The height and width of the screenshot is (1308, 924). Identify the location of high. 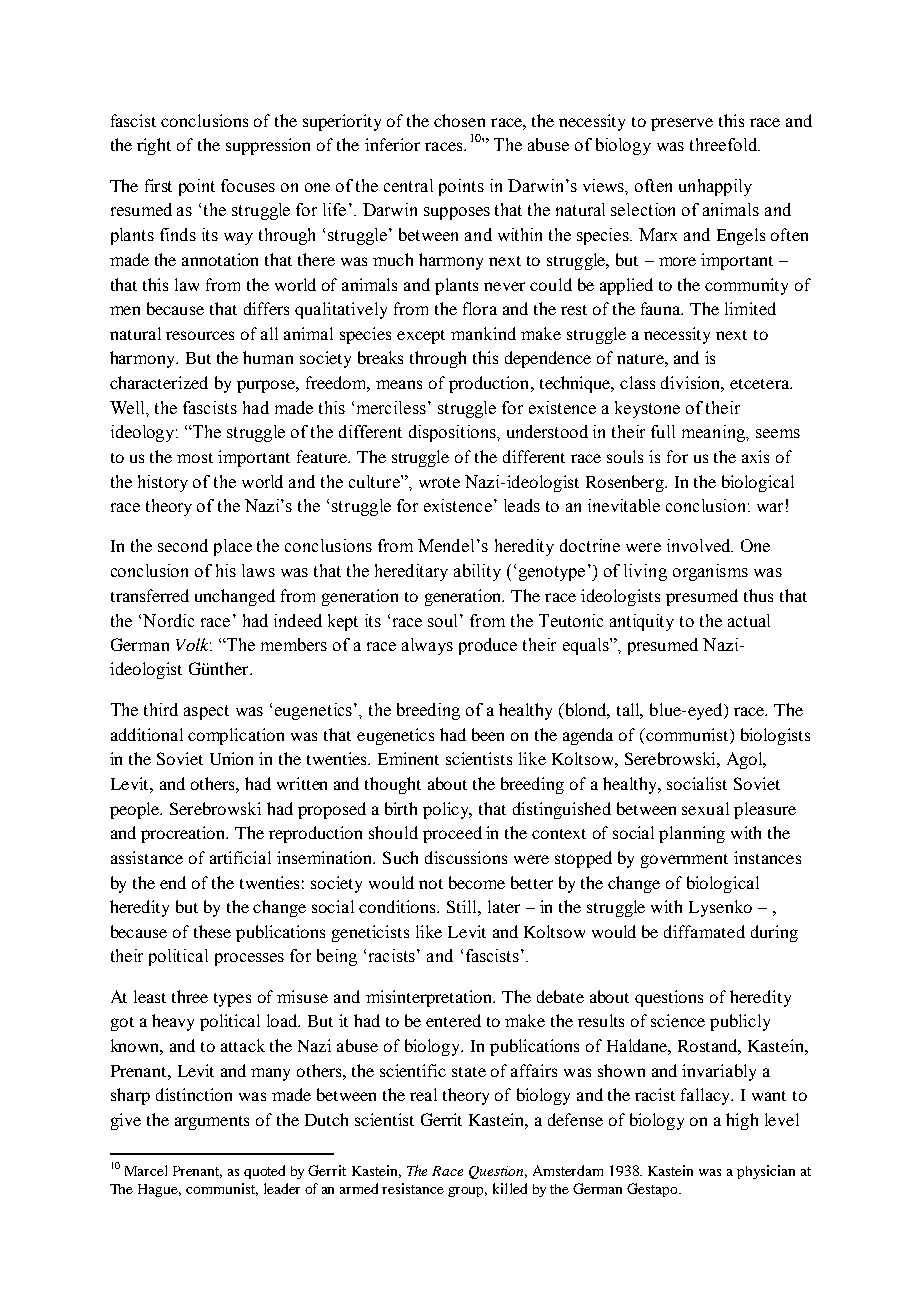
(742, 1121).
